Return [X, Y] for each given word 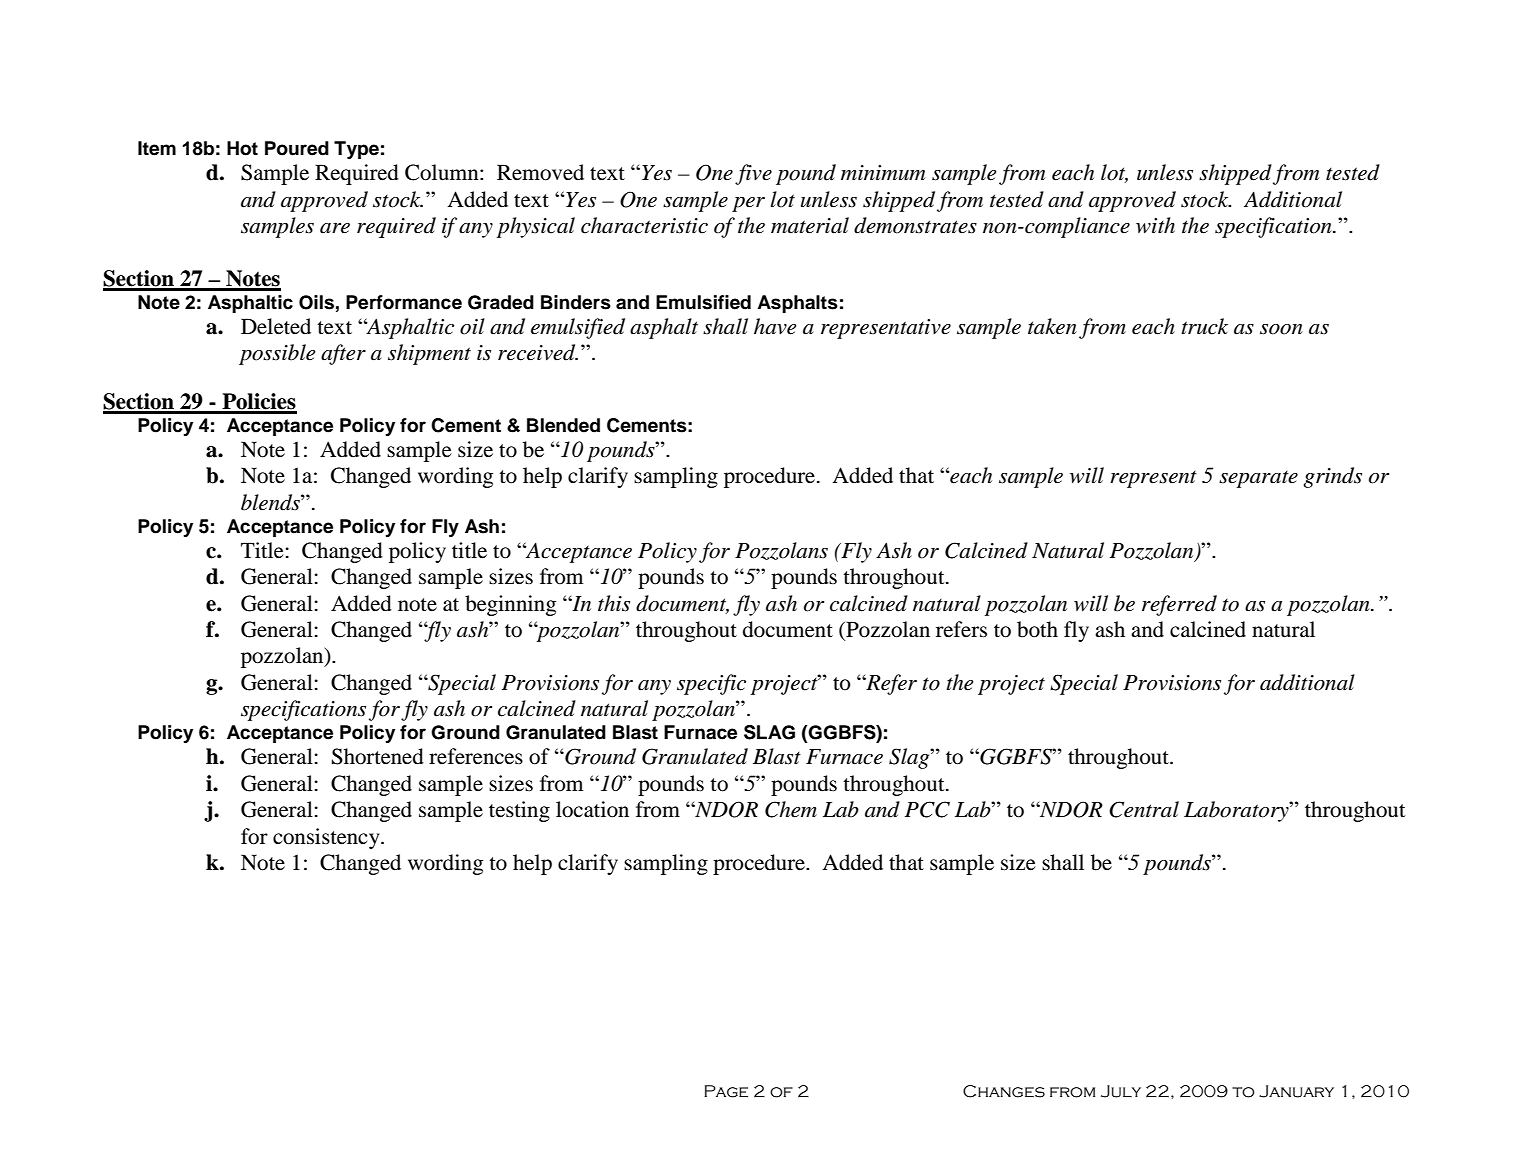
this [614, 603]
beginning [510, 605]
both [1037, 629]
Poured [297, 148]
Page [726, 1091]
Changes [1004, 1091]
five [753, 174]
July [1121, 1091]
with [1155, 225]
